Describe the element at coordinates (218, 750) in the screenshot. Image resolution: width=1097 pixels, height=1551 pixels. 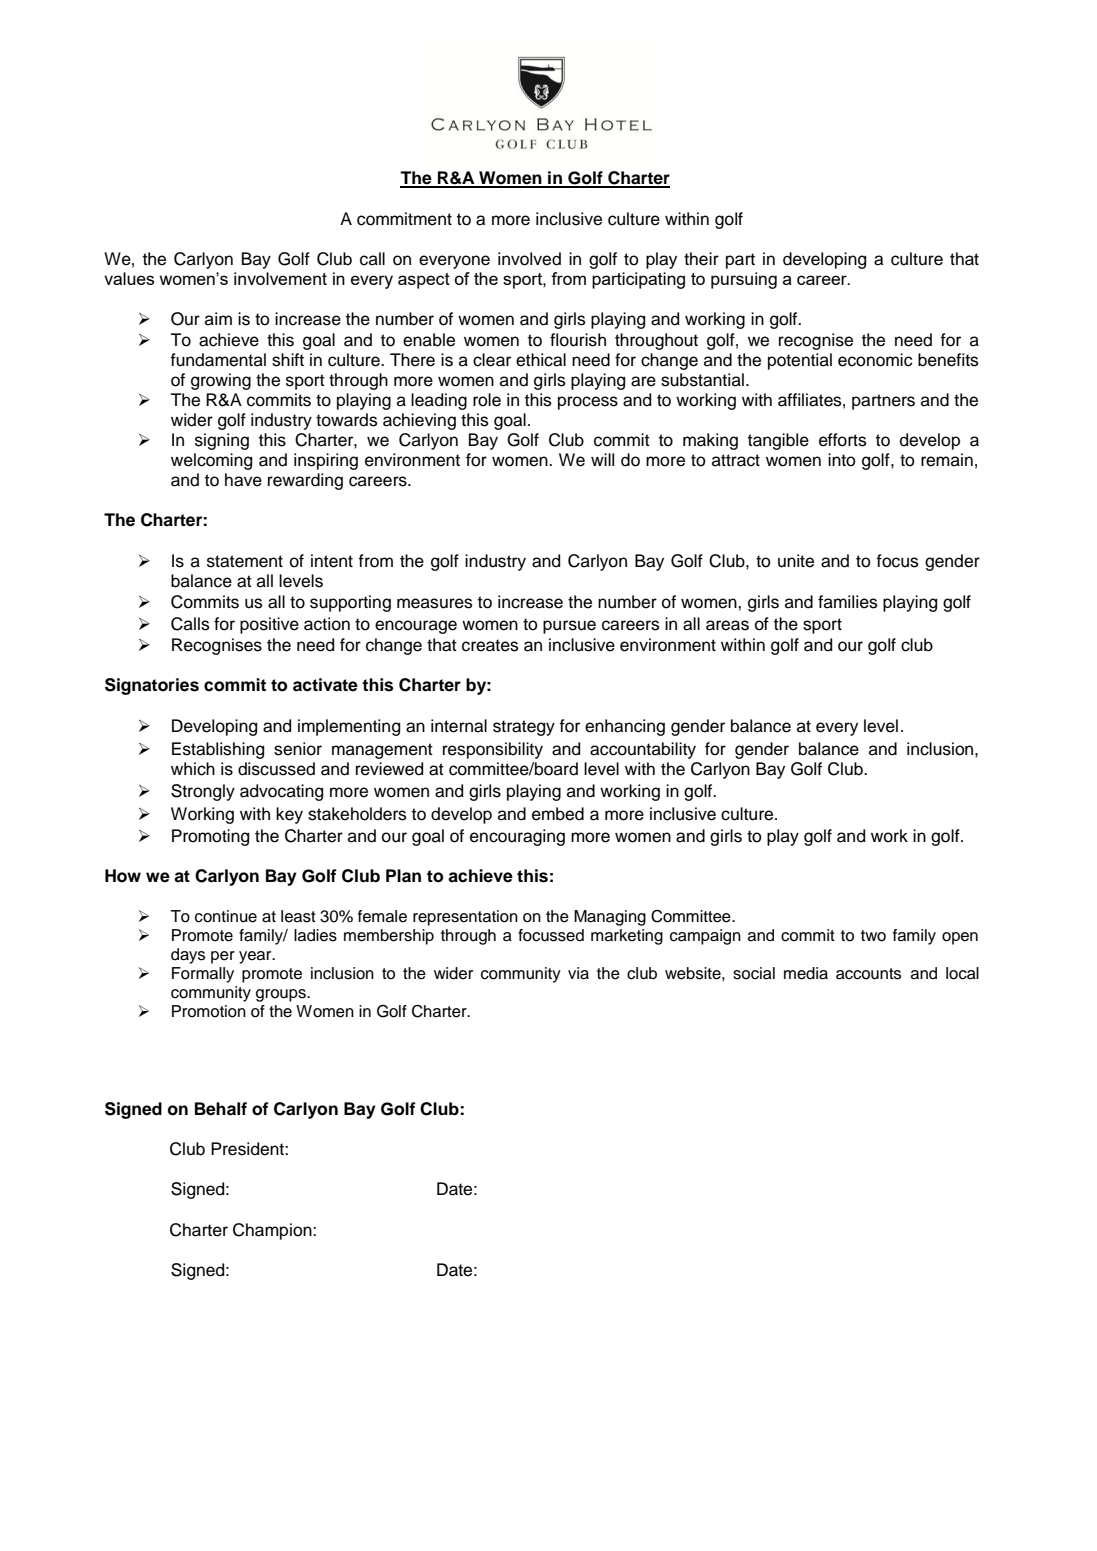
I see `Establishing` at that location.
